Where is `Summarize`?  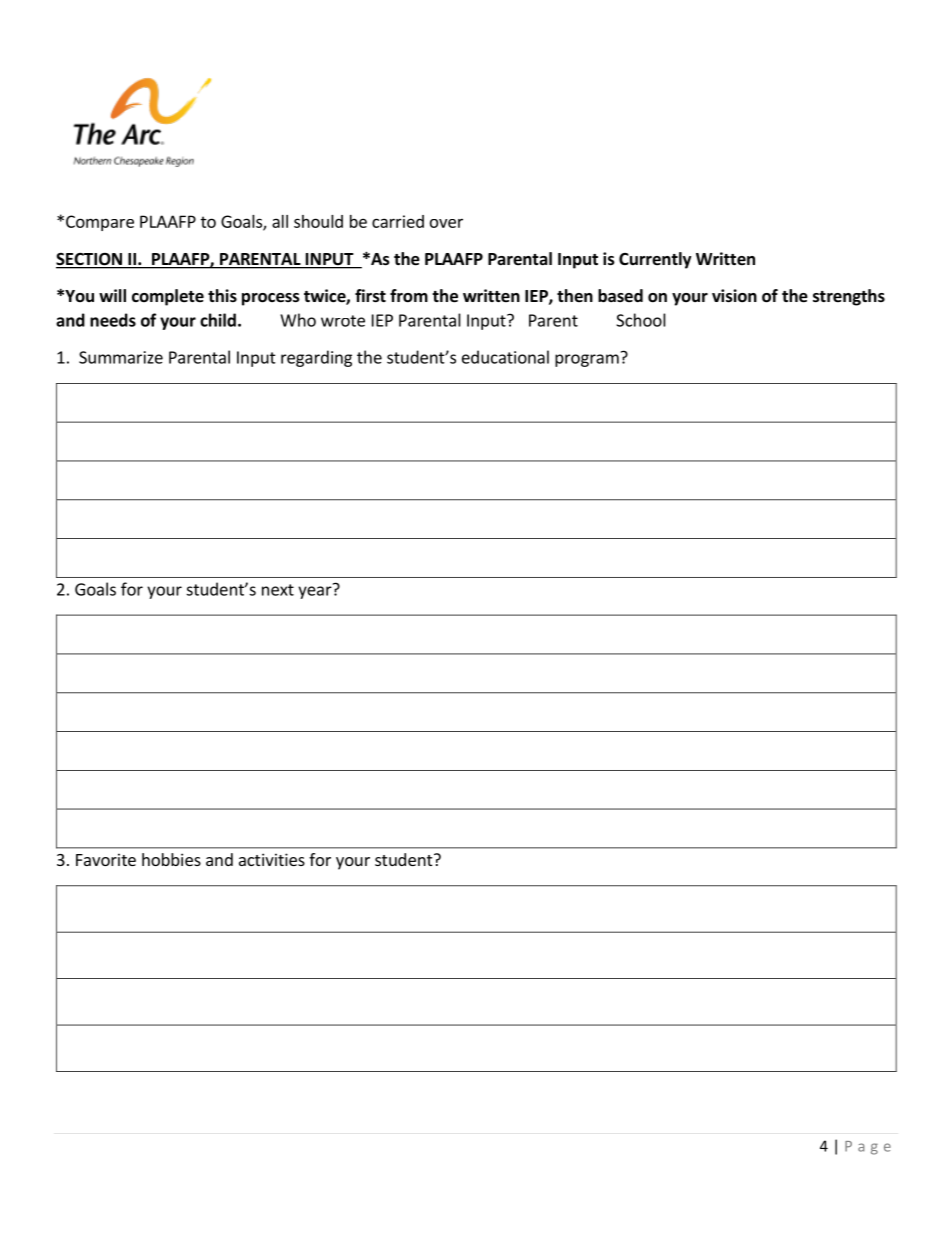
Summarize is located at coordinates (121, 357).
